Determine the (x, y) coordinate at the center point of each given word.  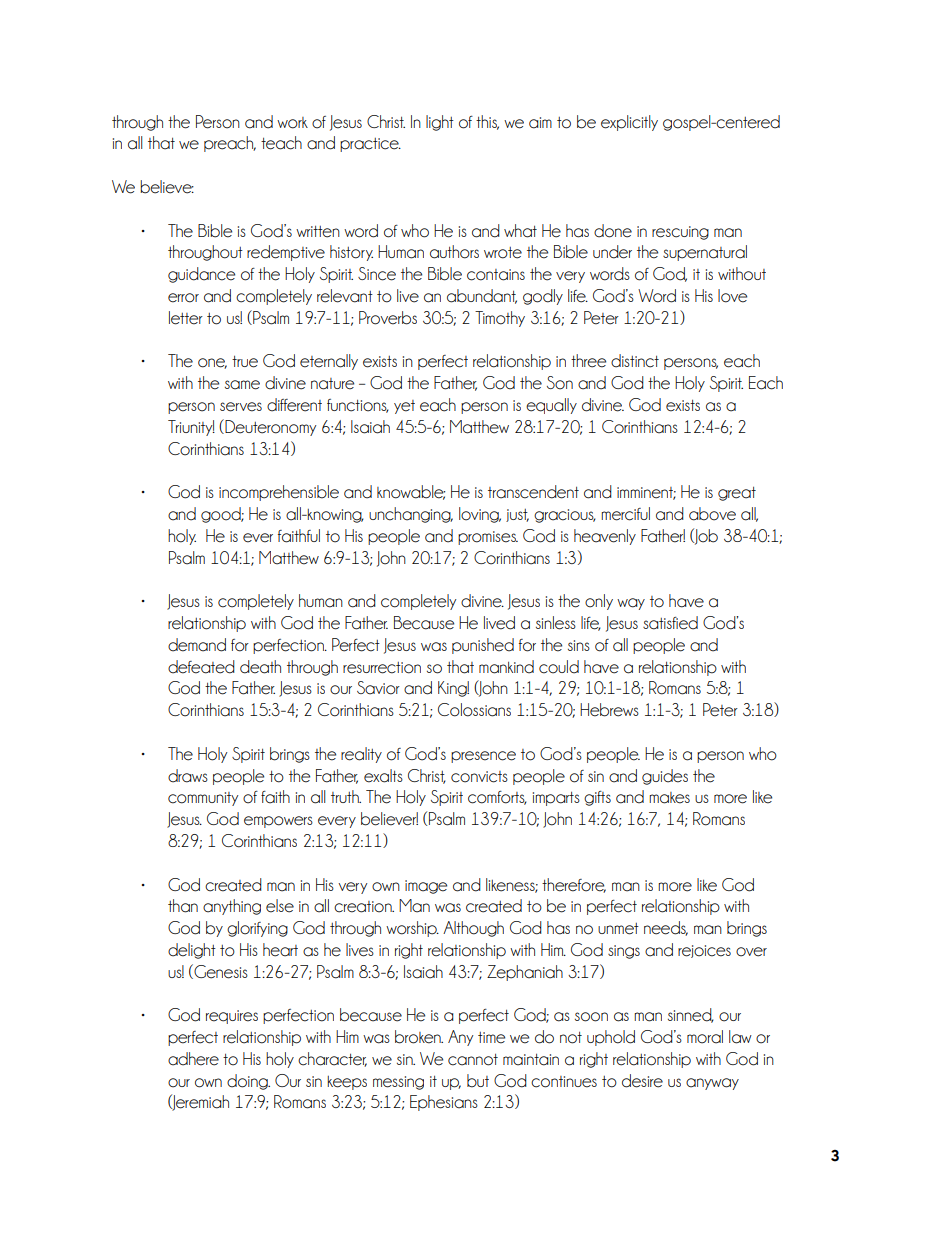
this (487, 122)
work (292, 123)
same (242, 385)
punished (483, 646)
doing (248, 1082)
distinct (635, 361)
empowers (278, 822)
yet (404, 407)
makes (669, 798)
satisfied (670, 623)
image (426, 887)
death (260, 667)
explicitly (629, 123)
